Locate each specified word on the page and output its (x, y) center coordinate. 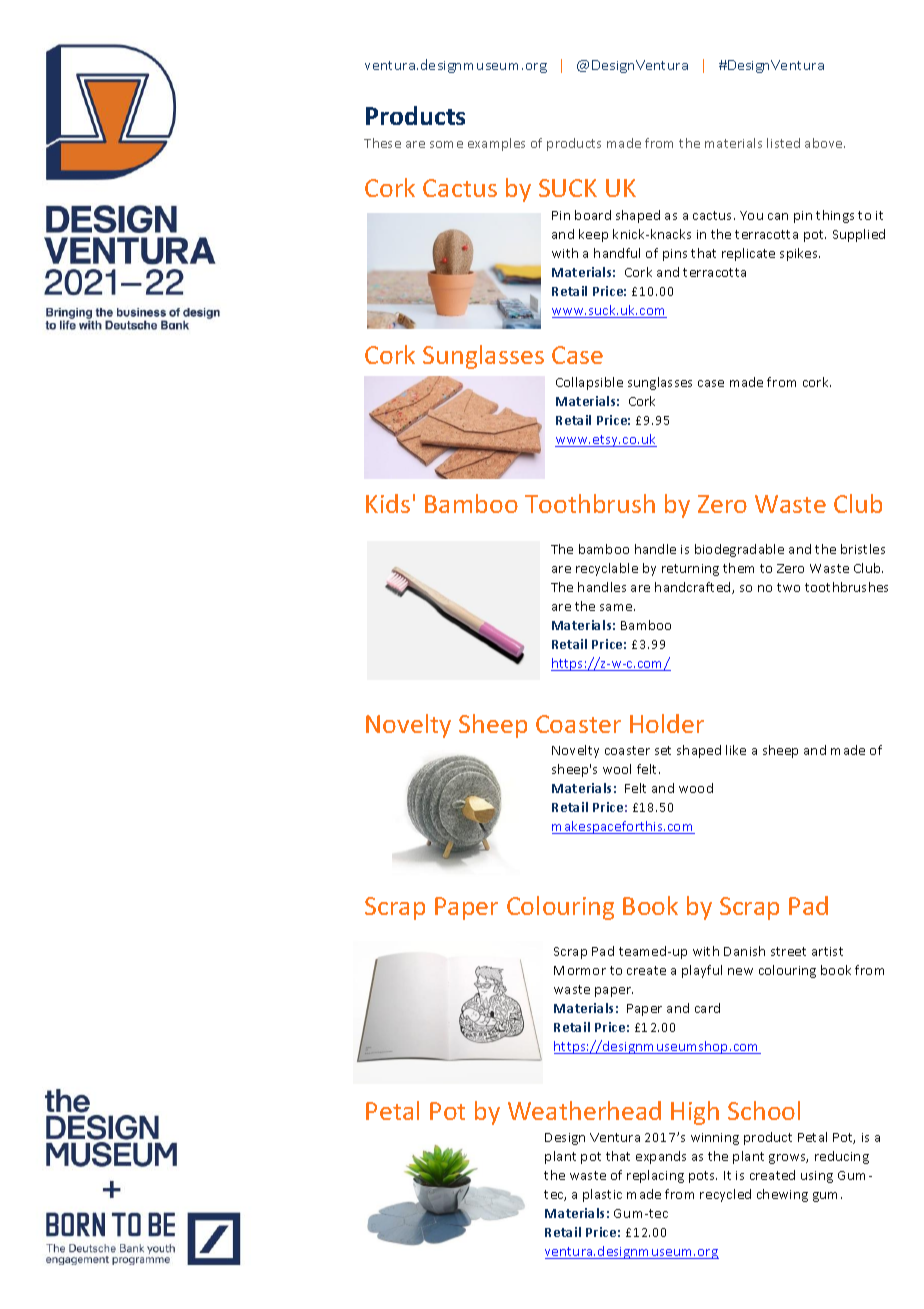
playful (702, 971)
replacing (655, 1176)
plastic (602, 1195)
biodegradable (739, 550)
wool (617, 769)
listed (783, 143)
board (593, 215)
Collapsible (589, 383)
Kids (388, 503)
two (788, 587)
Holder (667, 723)
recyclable (607, 569)
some (446, 144)
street (788, 951)
